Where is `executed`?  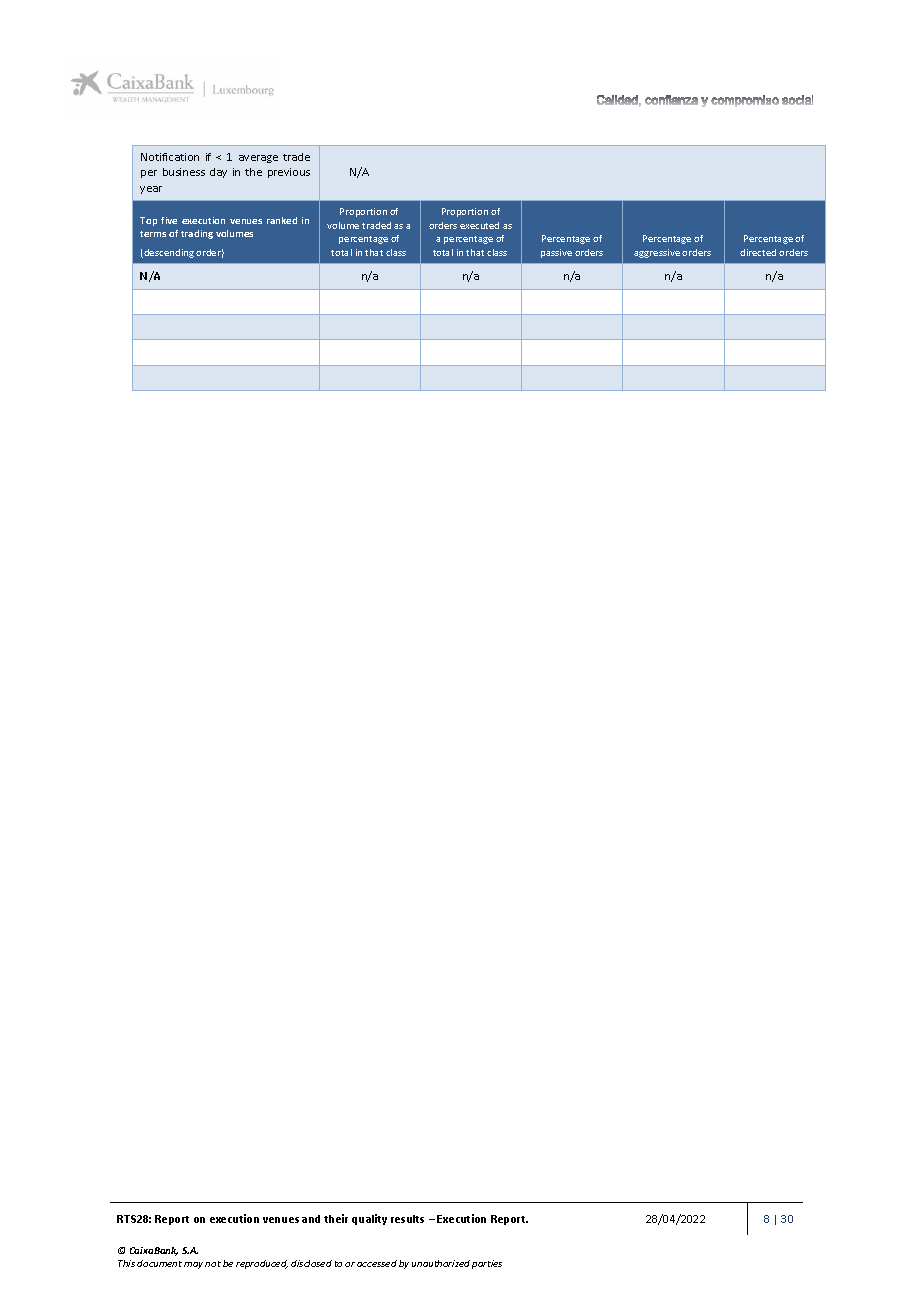
executed is located at coordinates (479, 225).
